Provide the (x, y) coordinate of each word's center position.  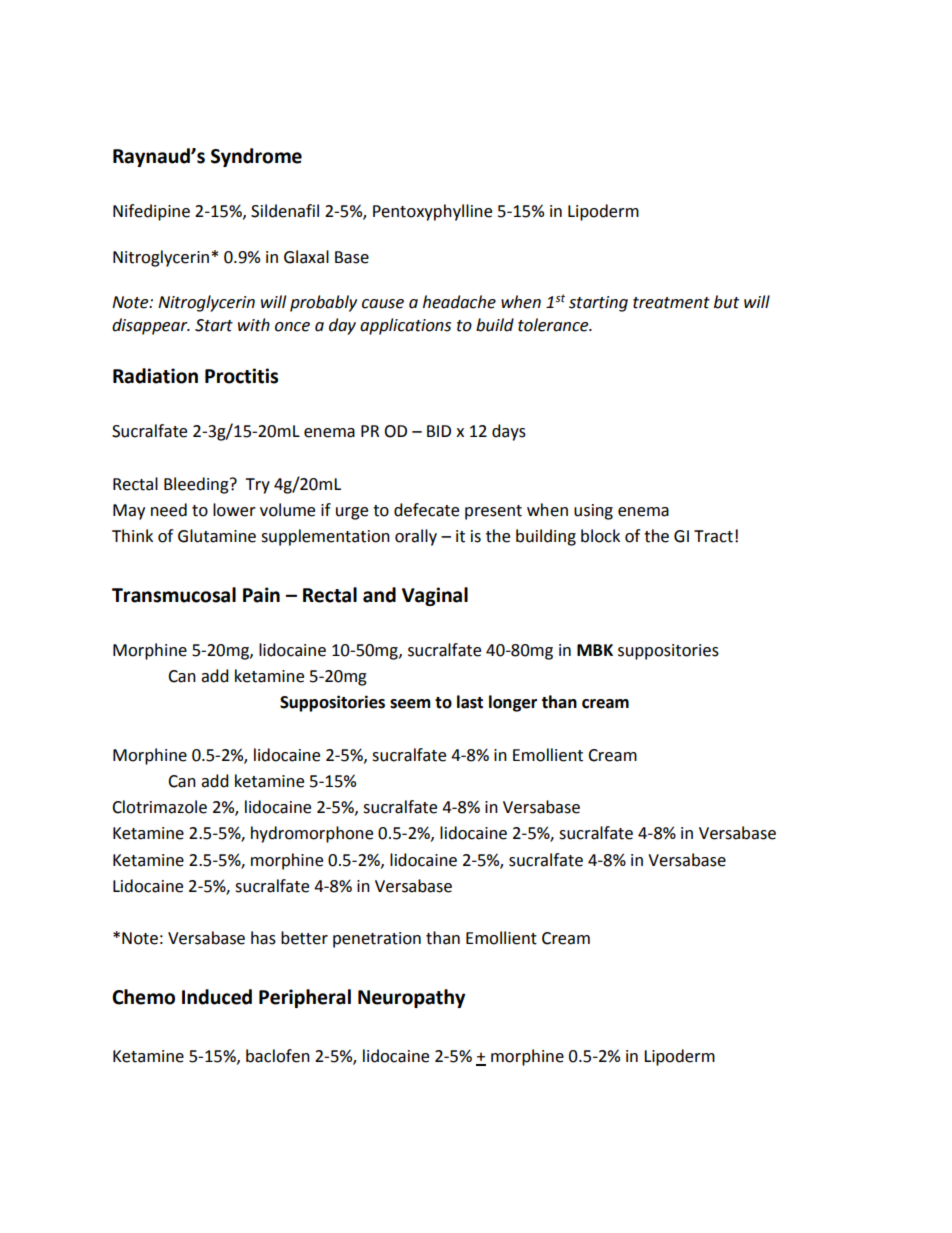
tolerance (554, 325)
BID (439, 431)
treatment (671, 303)
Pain (261, 595)
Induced (217, 997)
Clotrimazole (159, 807)
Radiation (155, 376)
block (600, 536)
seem (410, 704)
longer (513, 703)
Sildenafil (285, 211)
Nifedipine (151, 212)
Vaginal (435, 596)
